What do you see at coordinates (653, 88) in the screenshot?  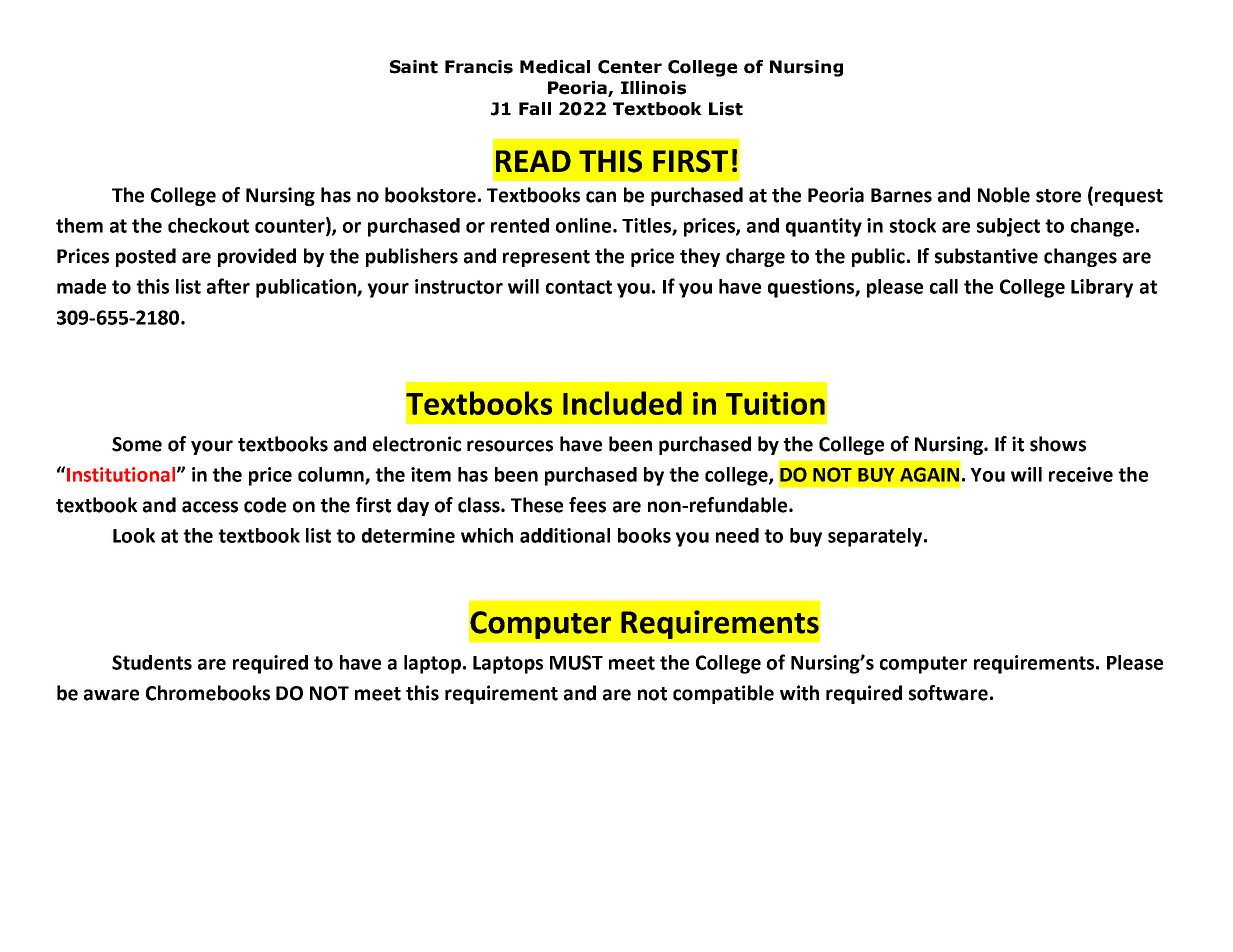 I see `Illinois` at bounding box center [653, 88].
